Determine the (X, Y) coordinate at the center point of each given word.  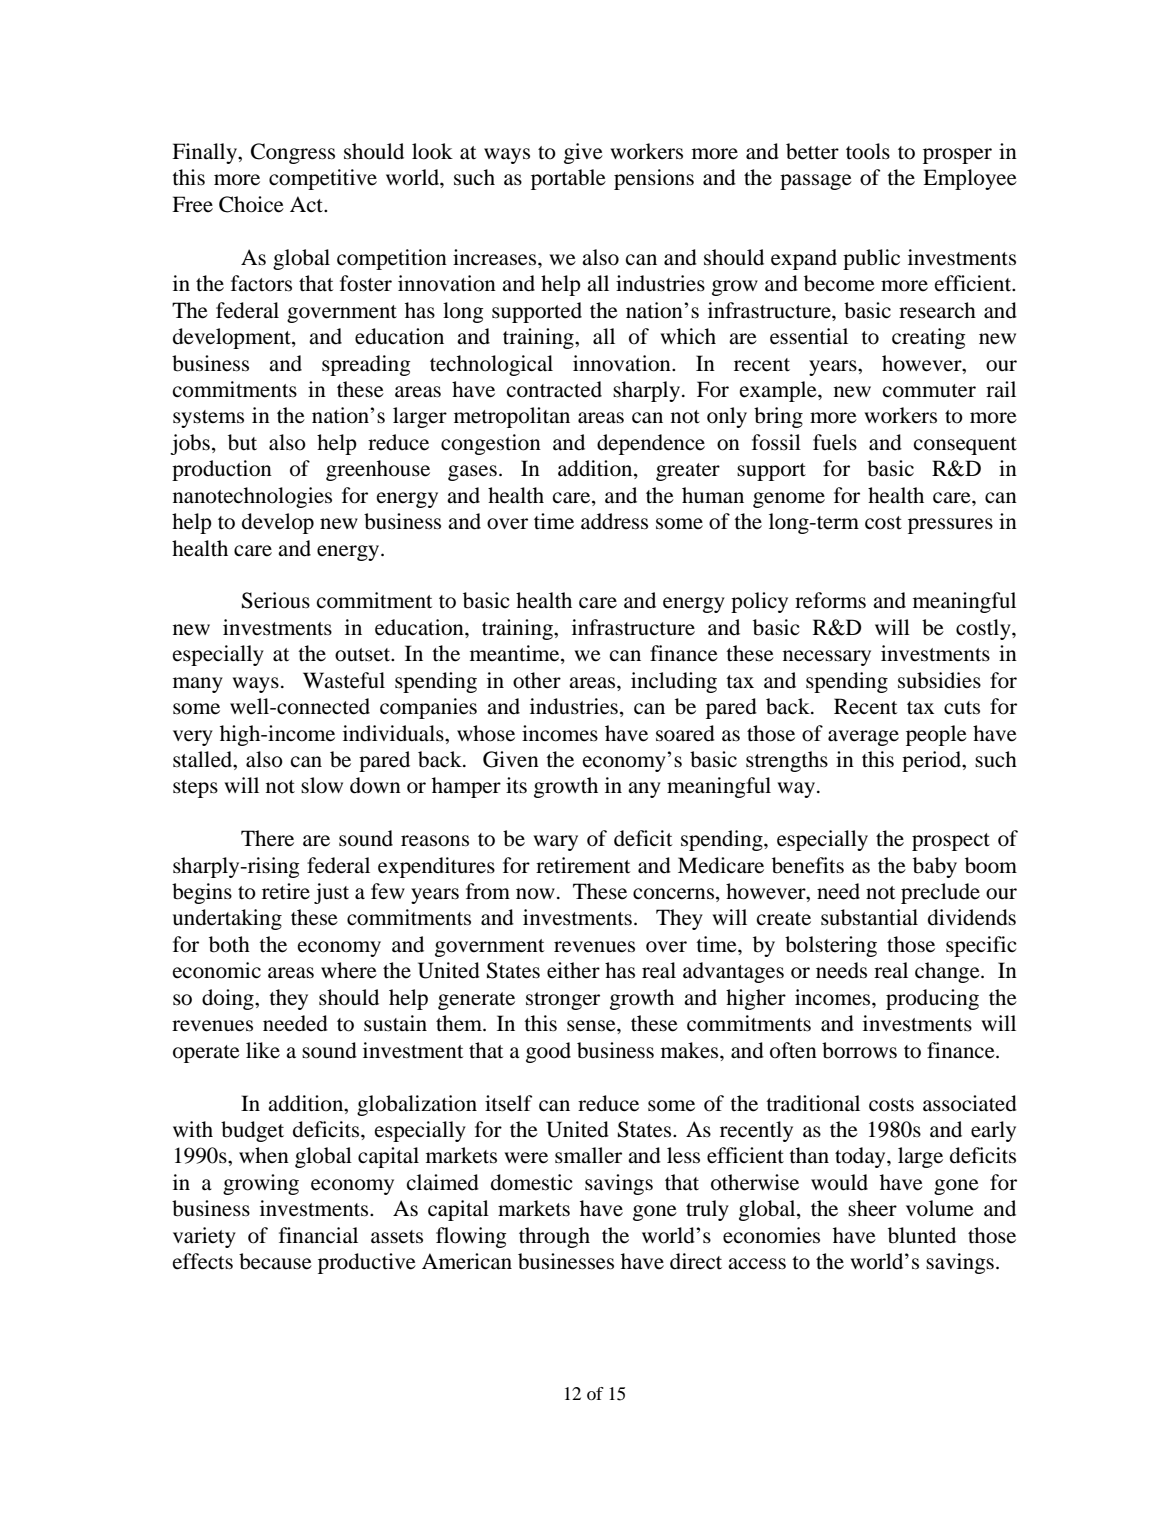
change (948, 972)
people (936, 735)
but (242, 442)
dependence (651, 444)
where (349, 970)
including (674, 682)
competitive (323, 179)
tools (868, 151)
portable (568, 179)
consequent (965, 446)
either (573, 970)
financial (318, 1235)
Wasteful (344, 680)
